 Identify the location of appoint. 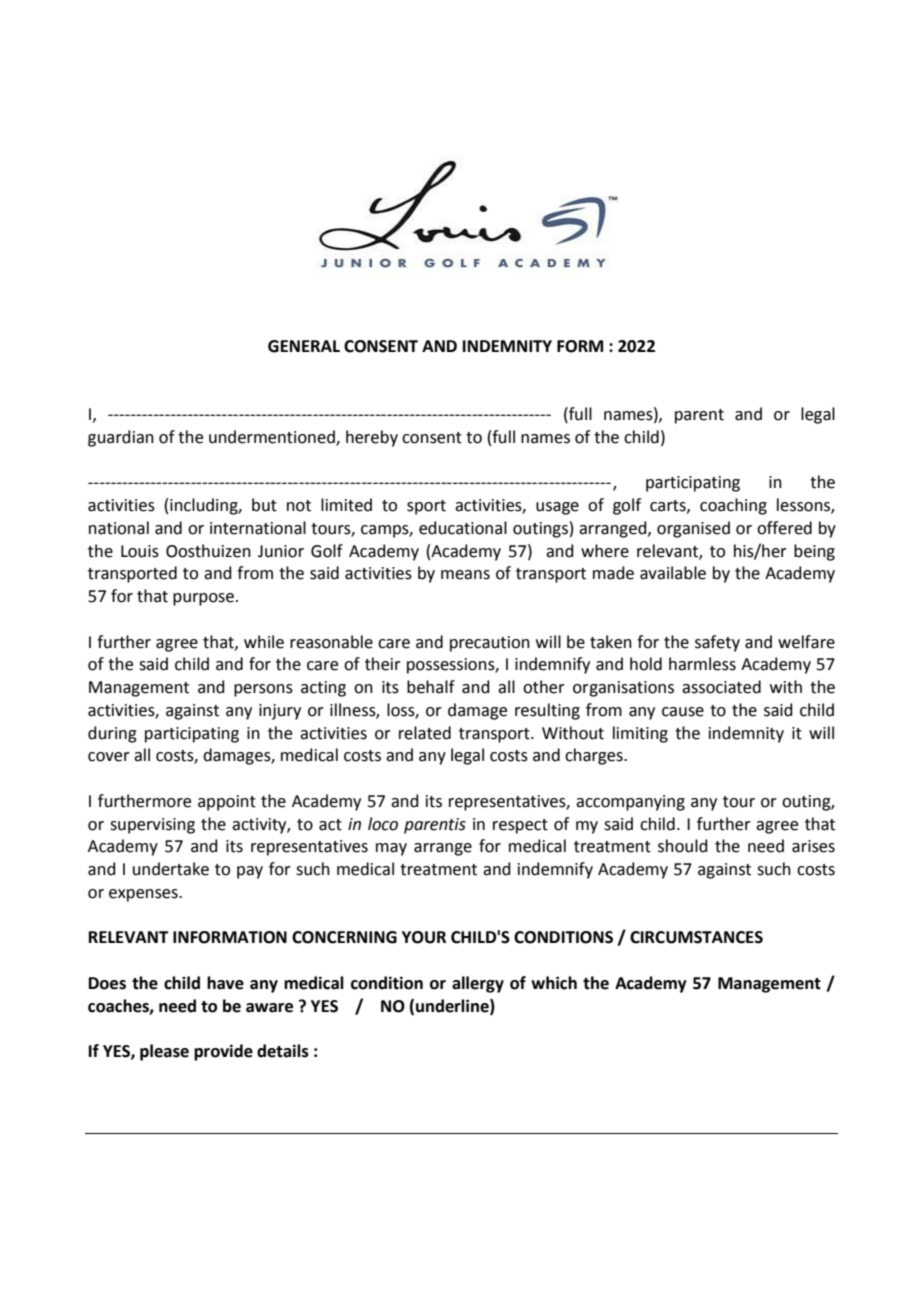
(227, 803).
